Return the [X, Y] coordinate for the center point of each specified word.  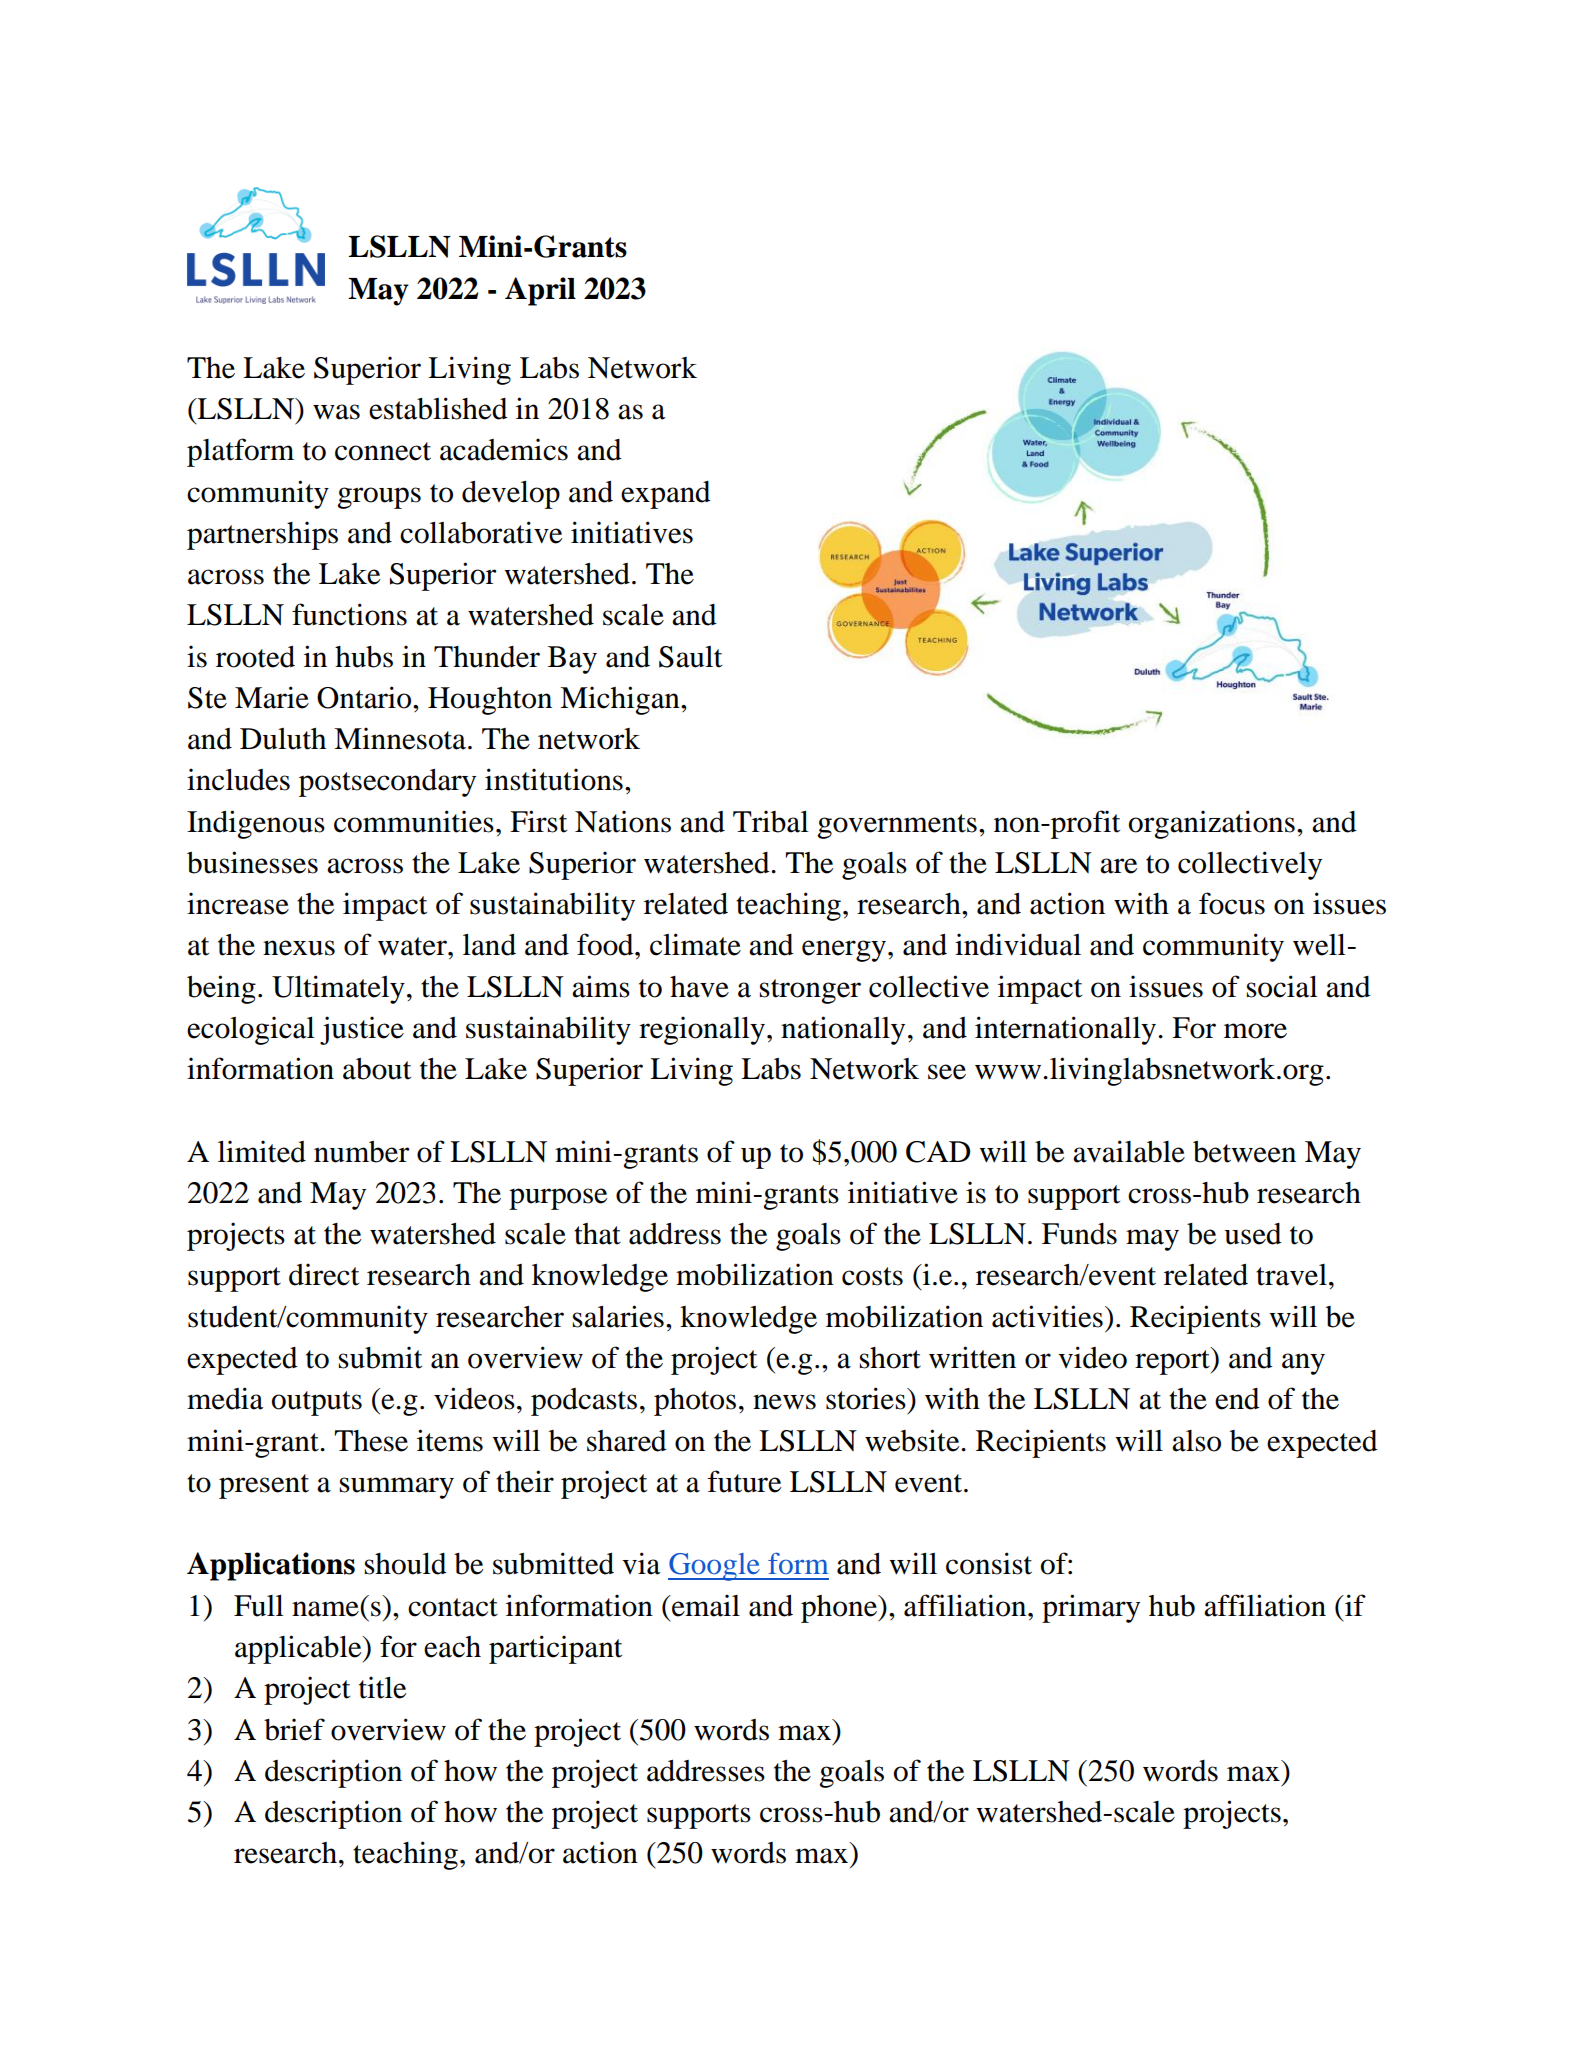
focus [1232, 903]
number [362, 1152]
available [1129, 1151]
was [336, 412]
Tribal [771, 821]
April [540, 291]
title [382, 1687]
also [1196, 1441]
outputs [317, 1403]
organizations [1212, 824]
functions [349, 614]
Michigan [621, 700]
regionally [702, 1030]
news [784, 1402]
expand [666, 495]
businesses [252, 862]
